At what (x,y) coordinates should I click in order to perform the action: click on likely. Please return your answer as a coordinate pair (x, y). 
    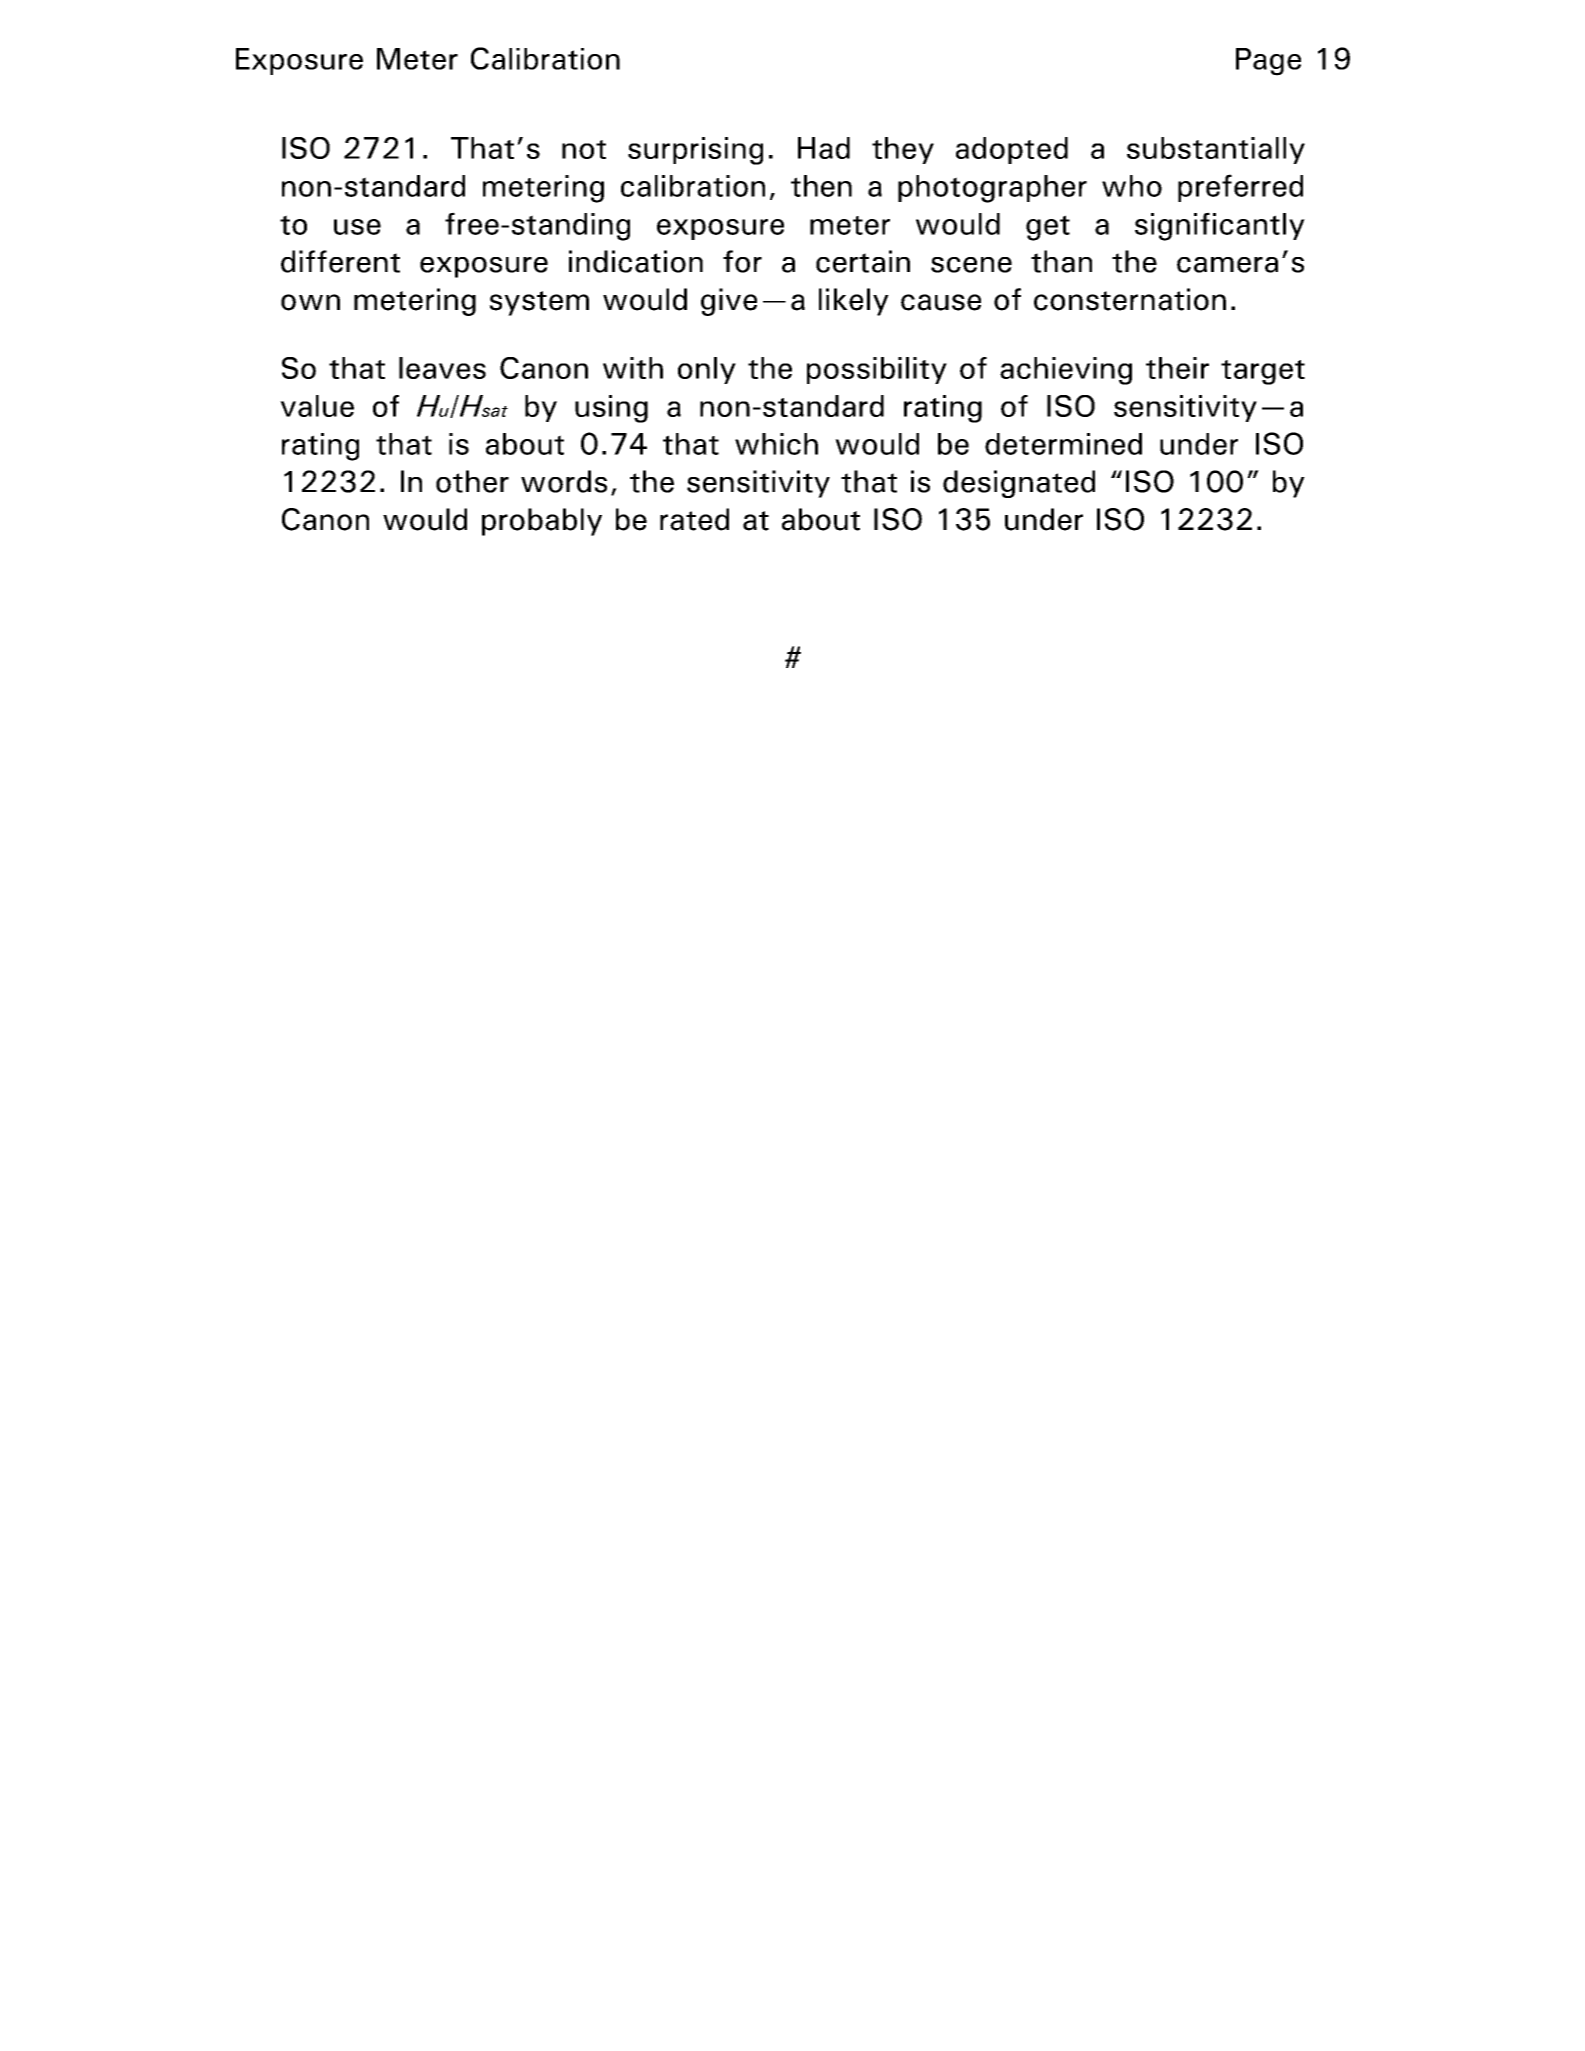
    Looking at the image, I should click on (854, 302).
